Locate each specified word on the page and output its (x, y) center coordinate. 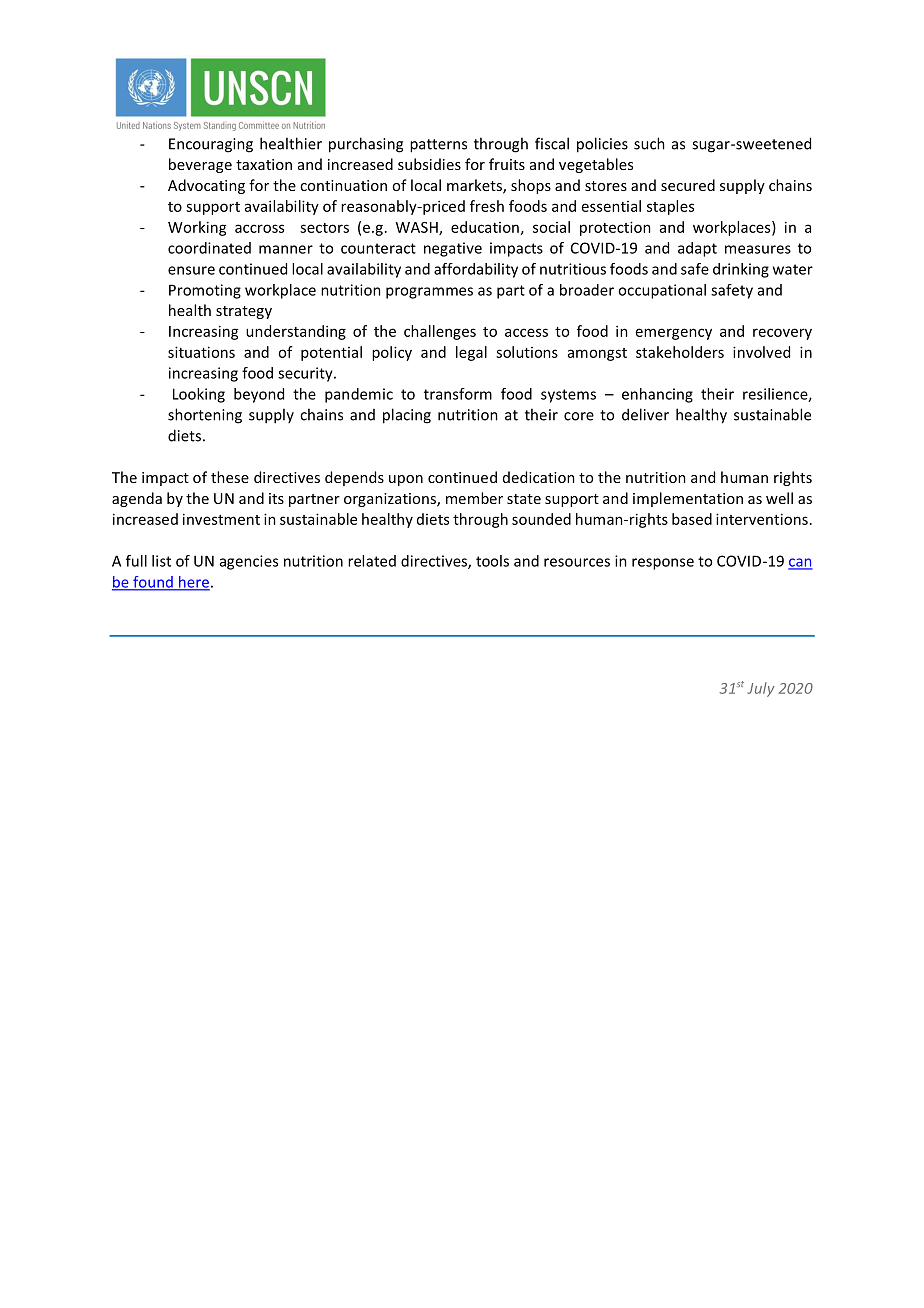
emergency (674, 334)
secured (688, 185)
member (474, 498)
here (193, 583)
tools (492, 561)
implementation (688, 499)
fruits (507, 164)
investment (221, 519)
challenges (440, 332)
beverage (200, 165)
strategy (244, 312)
